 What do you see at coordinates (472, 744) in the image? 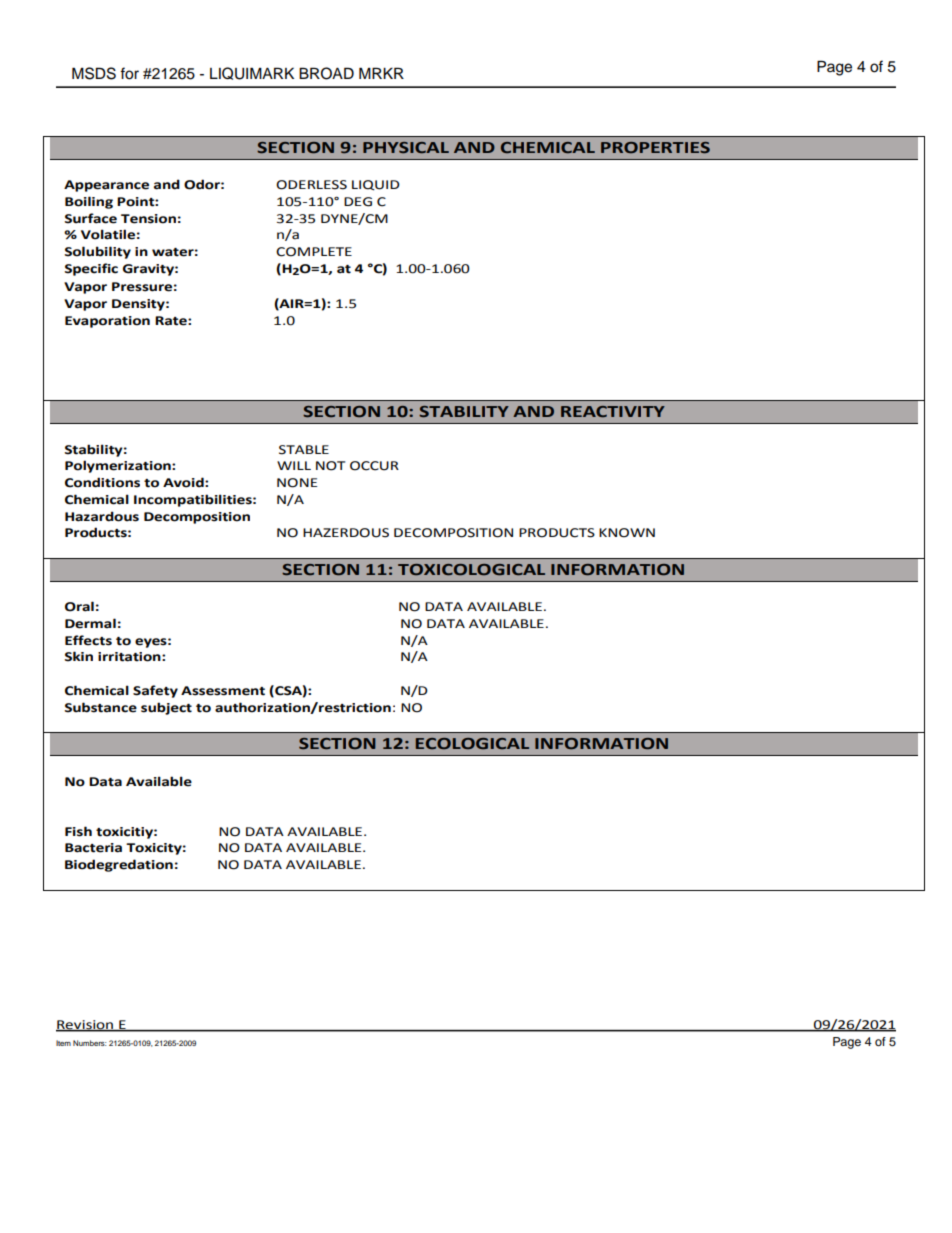
I see `ECOLOGICAL` at bounding box center [472, 744].
